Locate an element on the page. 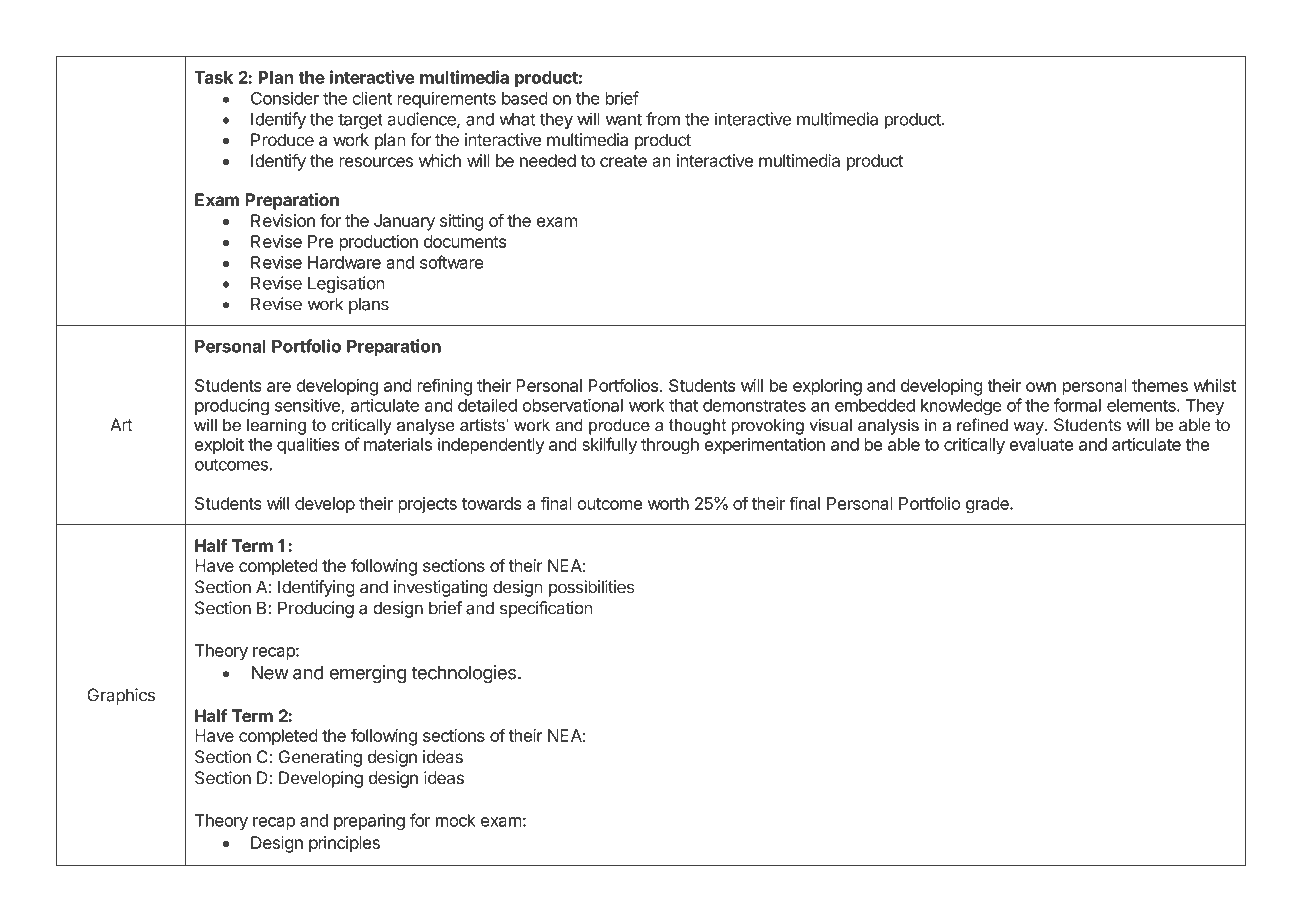 The width and height of the page is (1308, 924). Consider is located at coordinates (285, 98).
